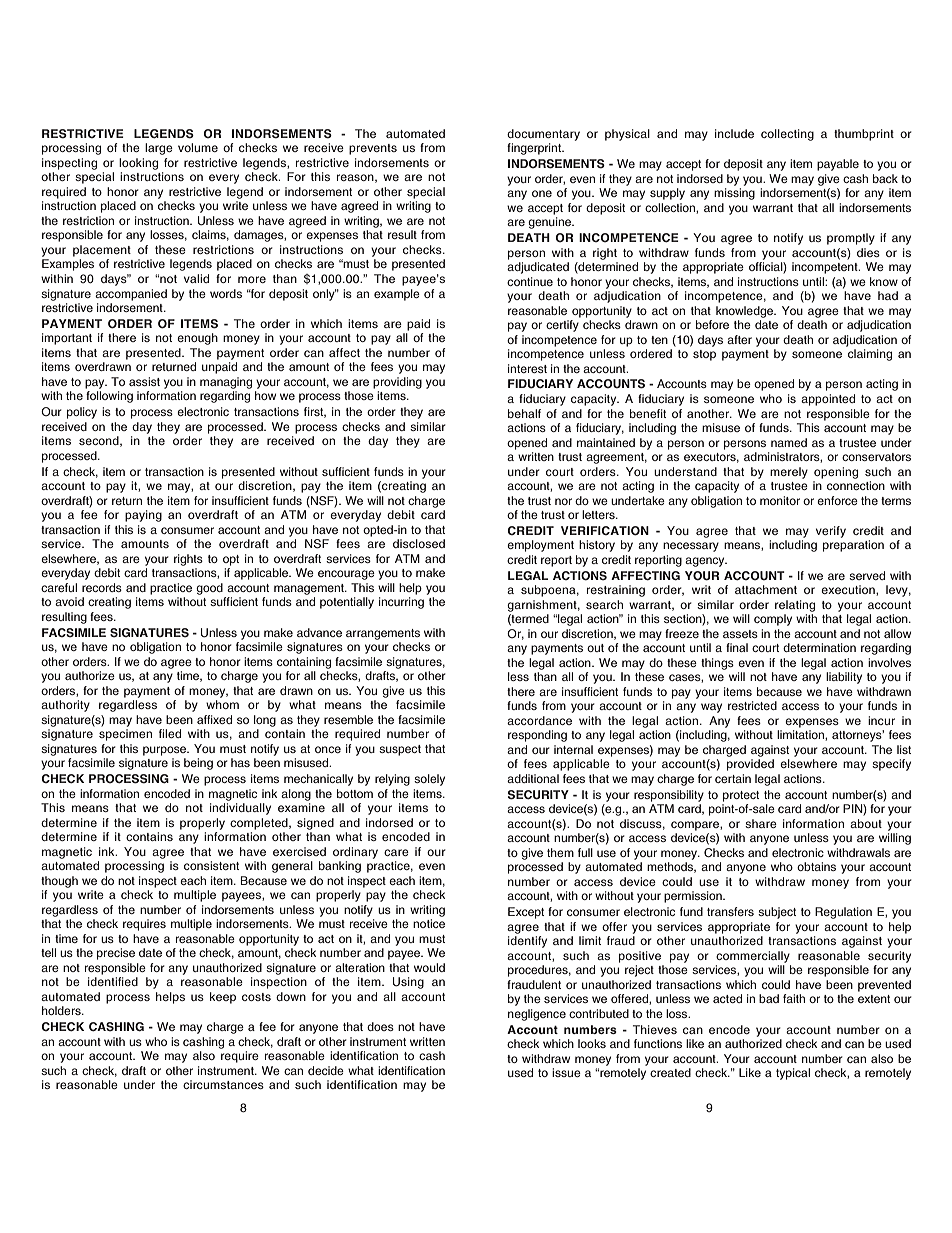 The image size is (952, 1233). Describe the element at coordinates (144, 381) in the screenshot. I see `assist` at that location.
